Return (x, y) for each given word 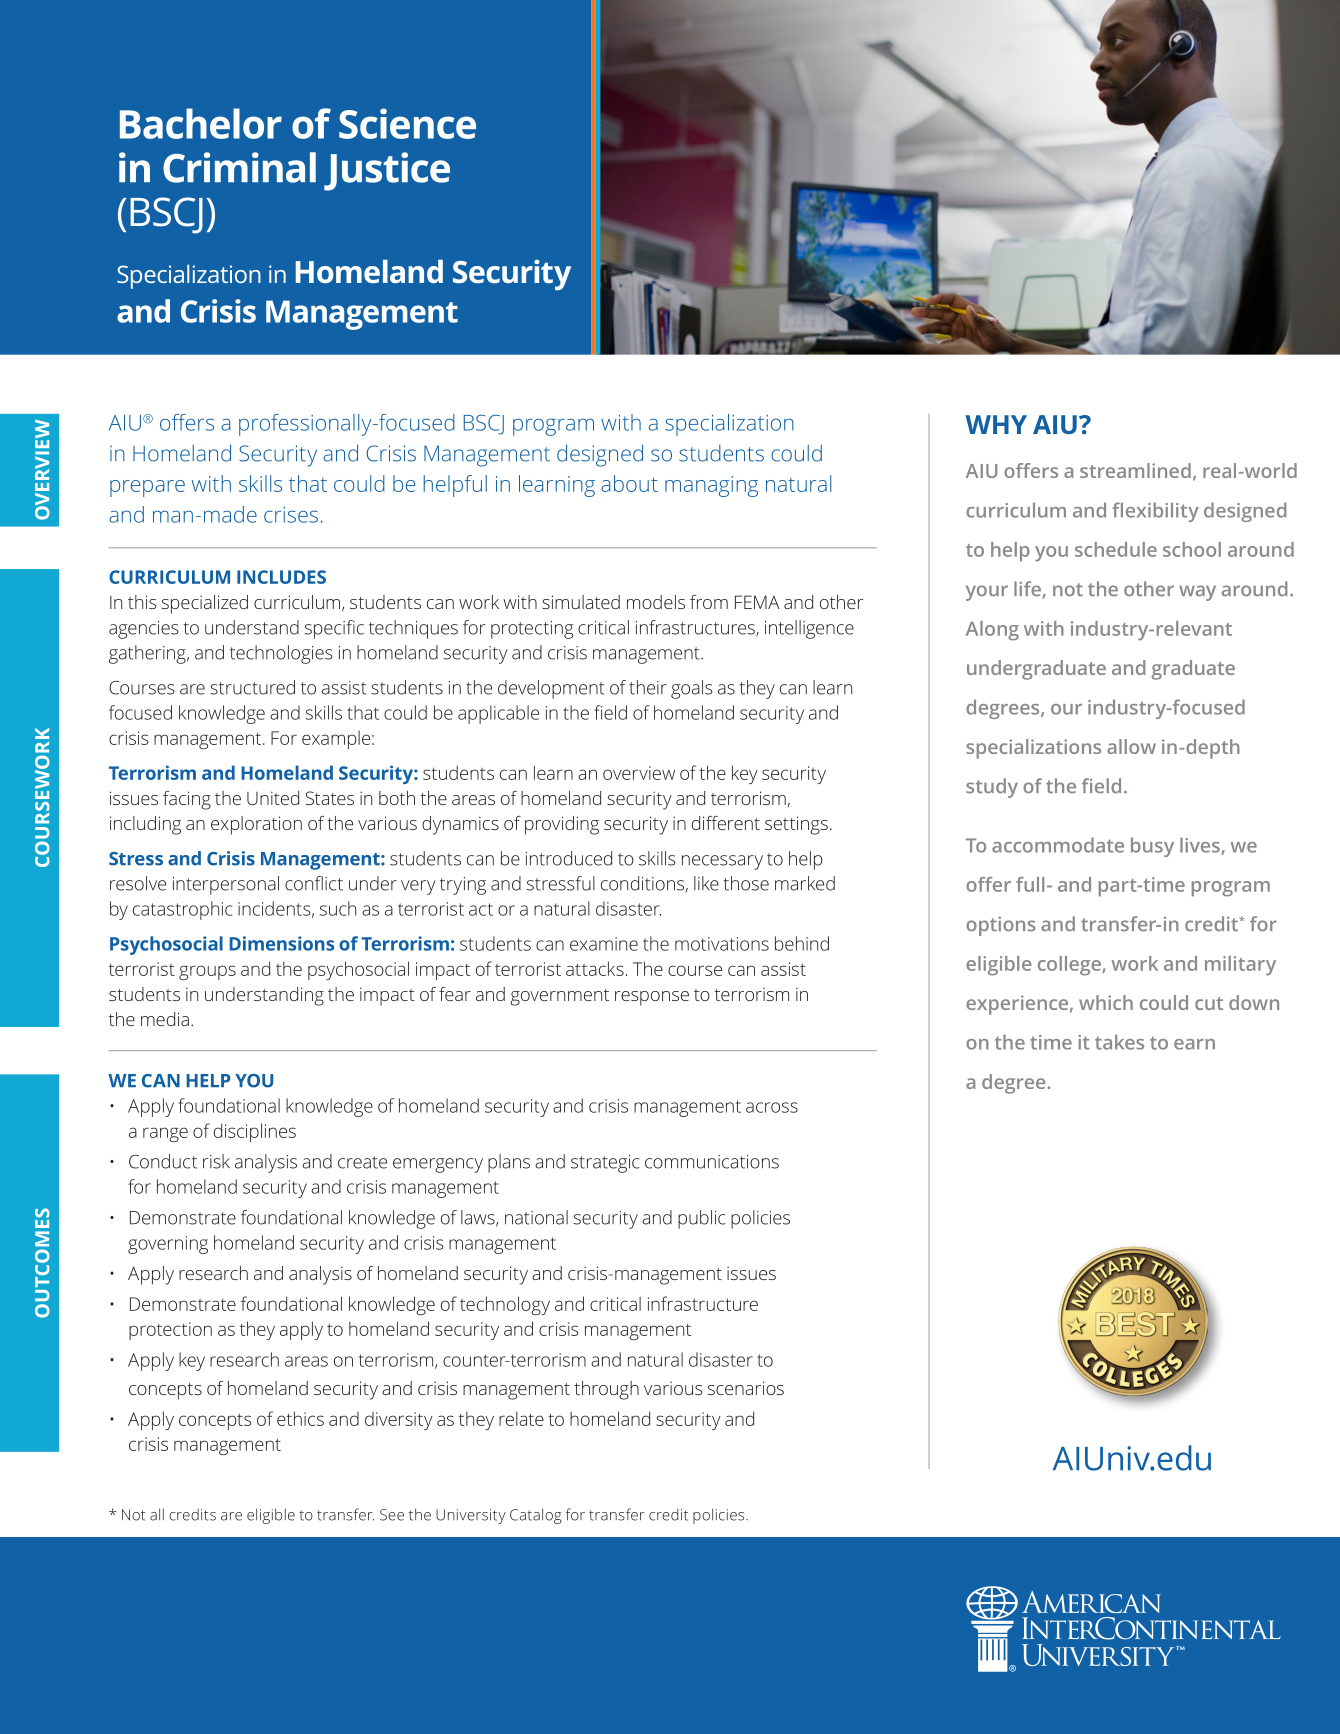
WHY (996, 424)
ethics (300, 1418)
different (726, 823)
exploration (256, 825)
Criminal (239, 167)
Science (407, 123)
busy (1152, 847)
